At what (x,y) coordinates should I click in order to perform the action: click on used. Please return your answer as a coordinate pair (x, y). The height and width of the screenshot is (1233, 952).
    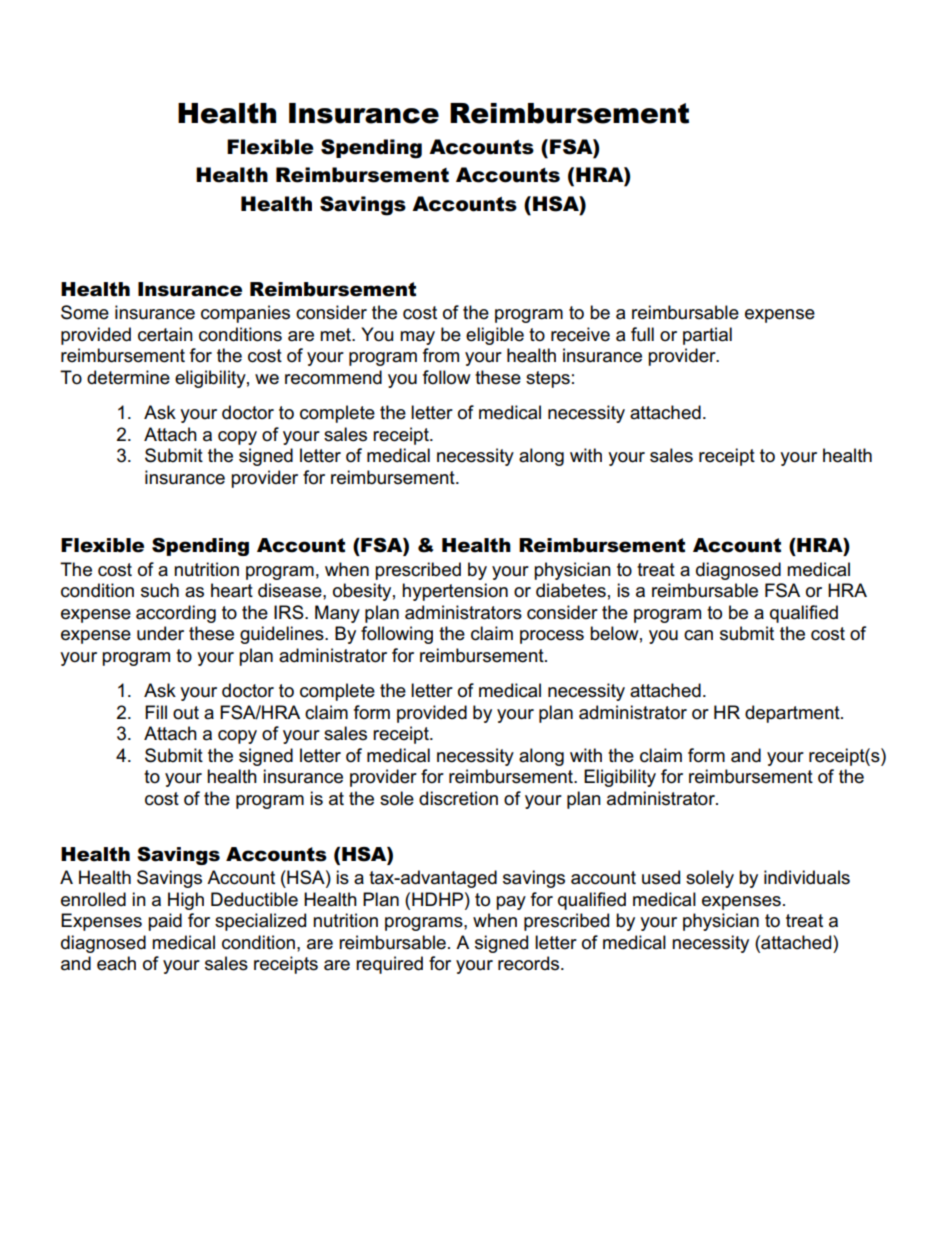
    Looking at the image, I should click on (661, 877).
